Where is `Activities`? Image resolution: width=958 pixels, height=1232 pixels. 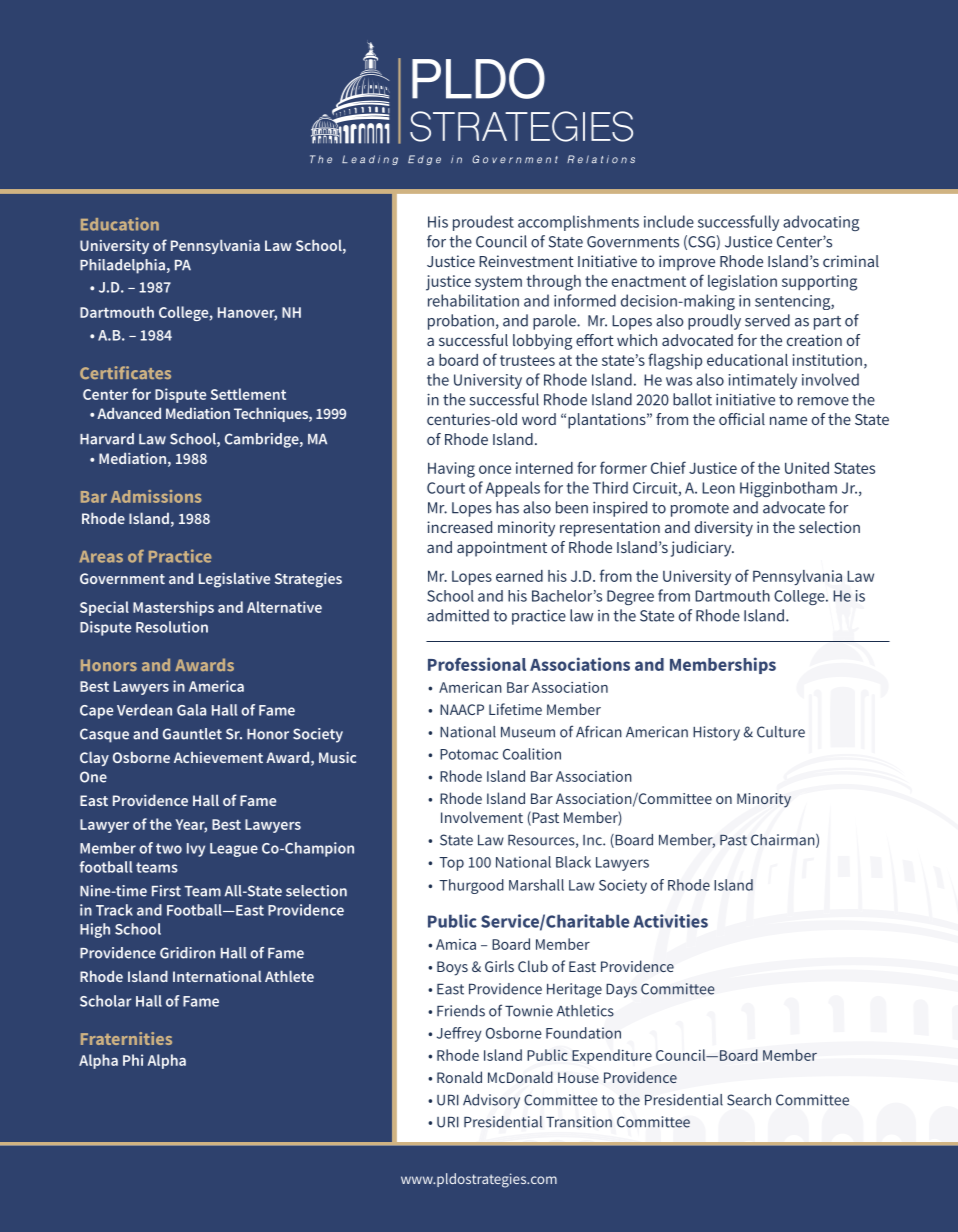 Activities is located at coordinates (670, 921).
